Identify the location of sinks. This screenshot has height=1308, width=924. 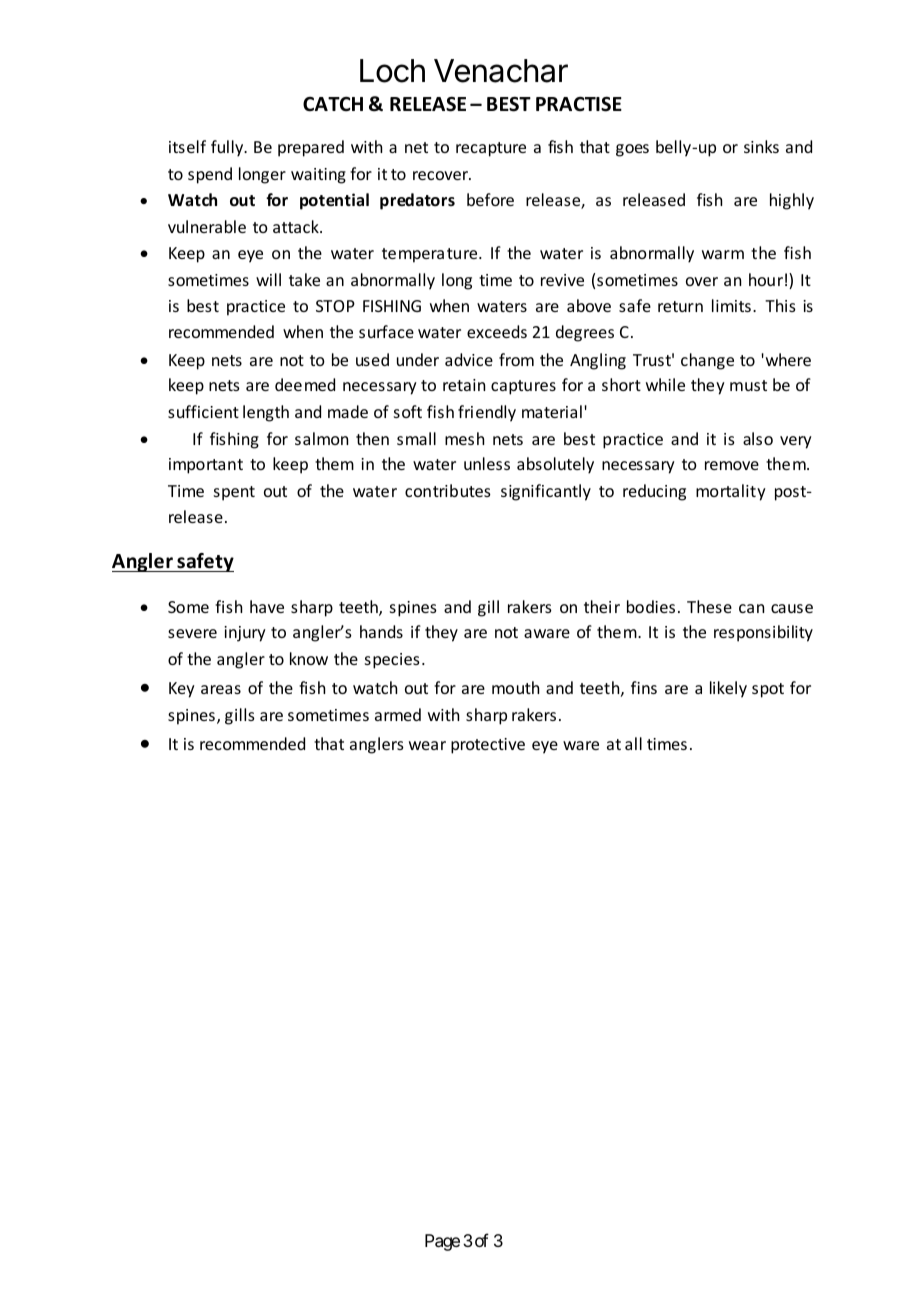
(761, 146).
